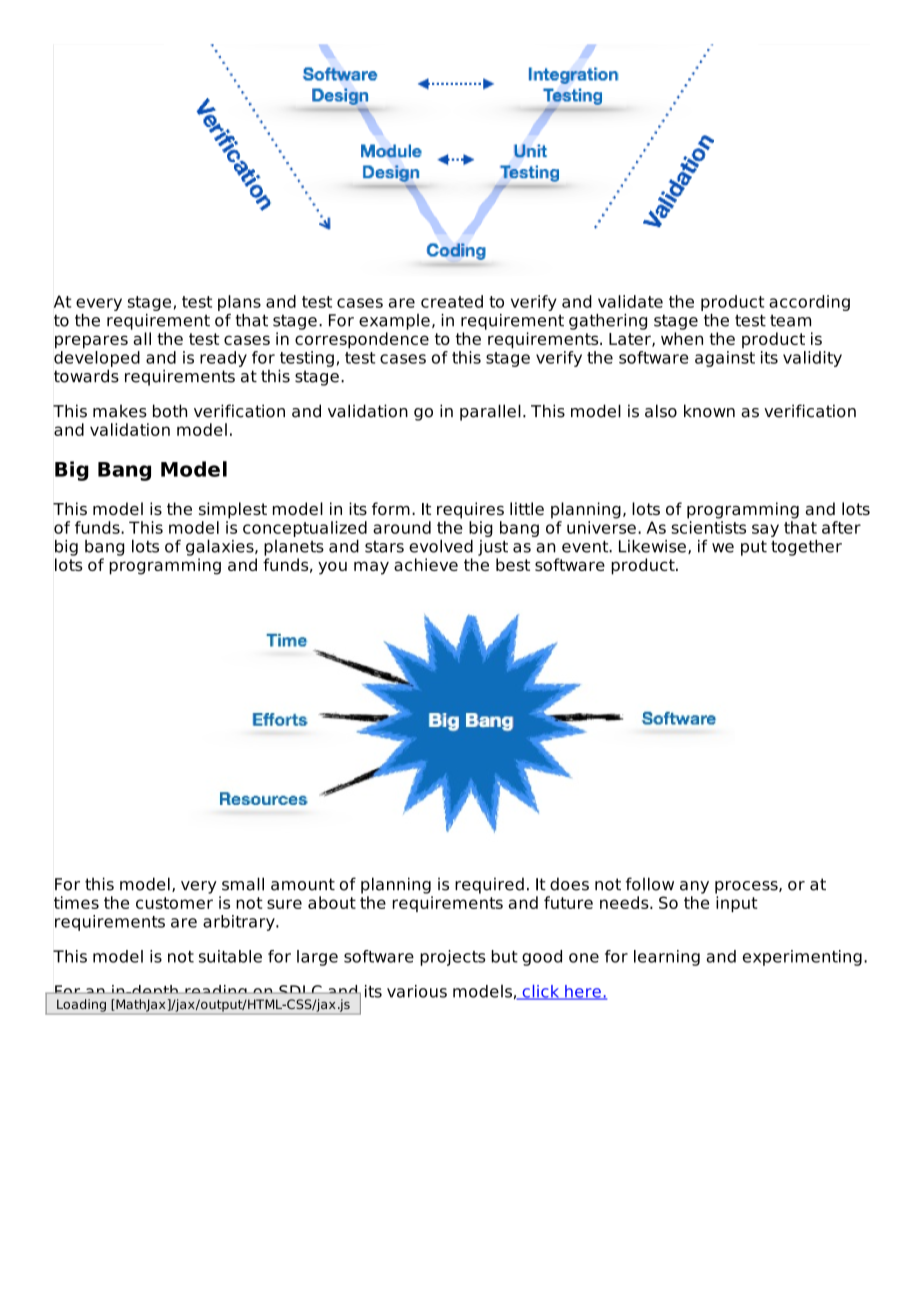 This page has width=924, height=1308. What do you see at coordinates (802, 958) in the page?
I see `experimenting` at bounding box center [802, 958].
